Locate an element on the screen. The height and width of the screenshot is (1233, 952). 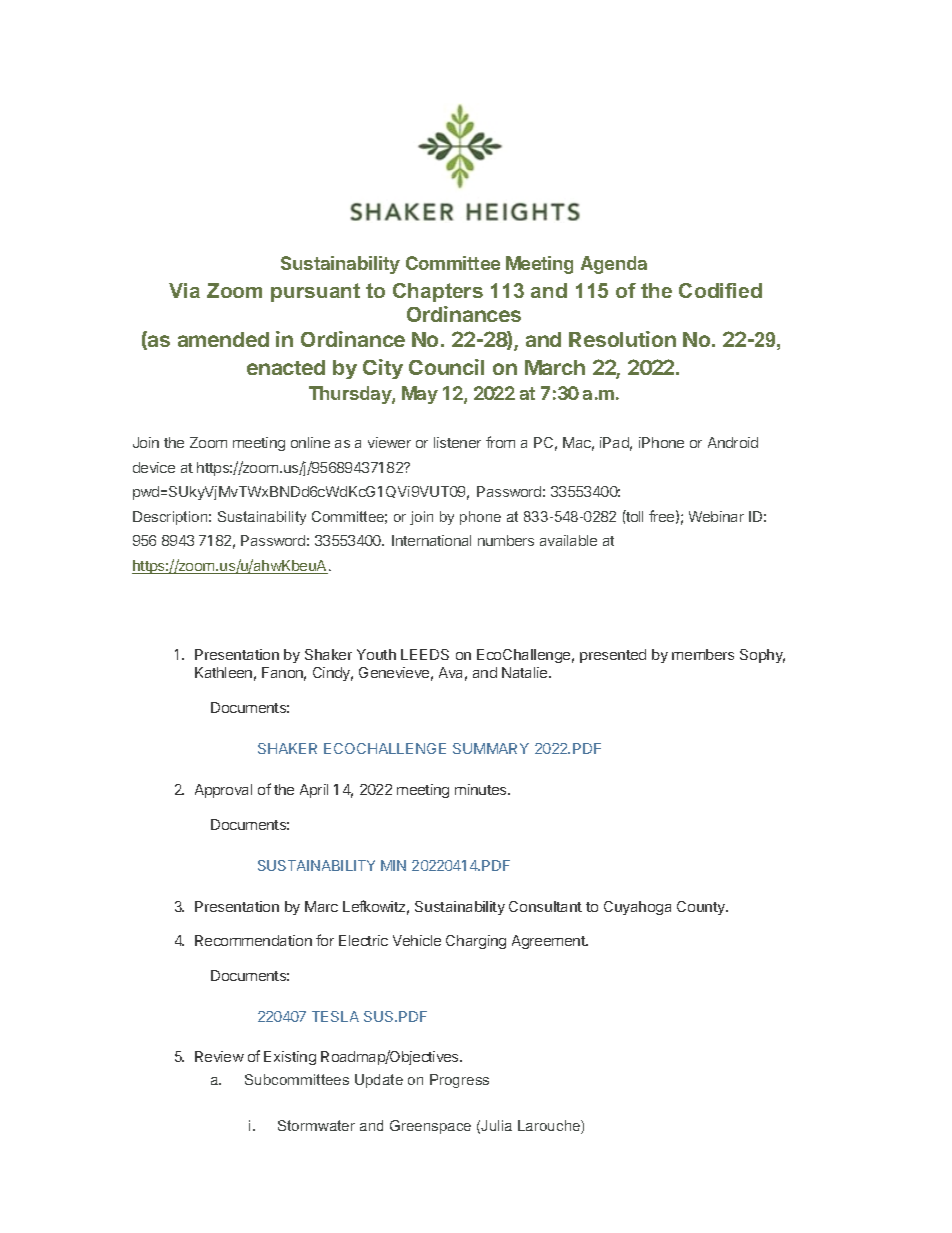
Cuyahoga is located at coordinates (637, 908).
